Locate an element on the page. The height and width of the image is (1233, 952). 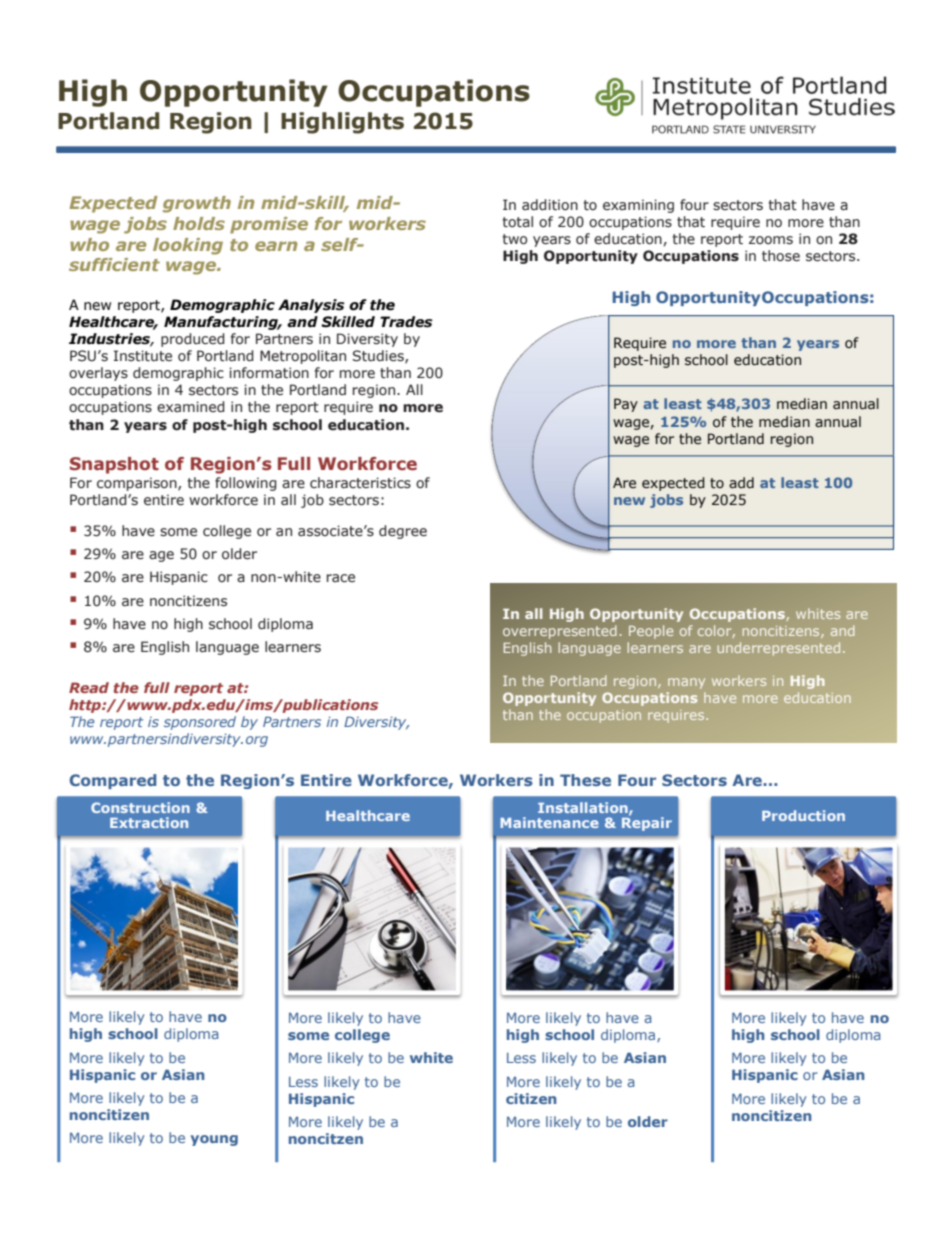
following is located at coordinates (246, 484).
